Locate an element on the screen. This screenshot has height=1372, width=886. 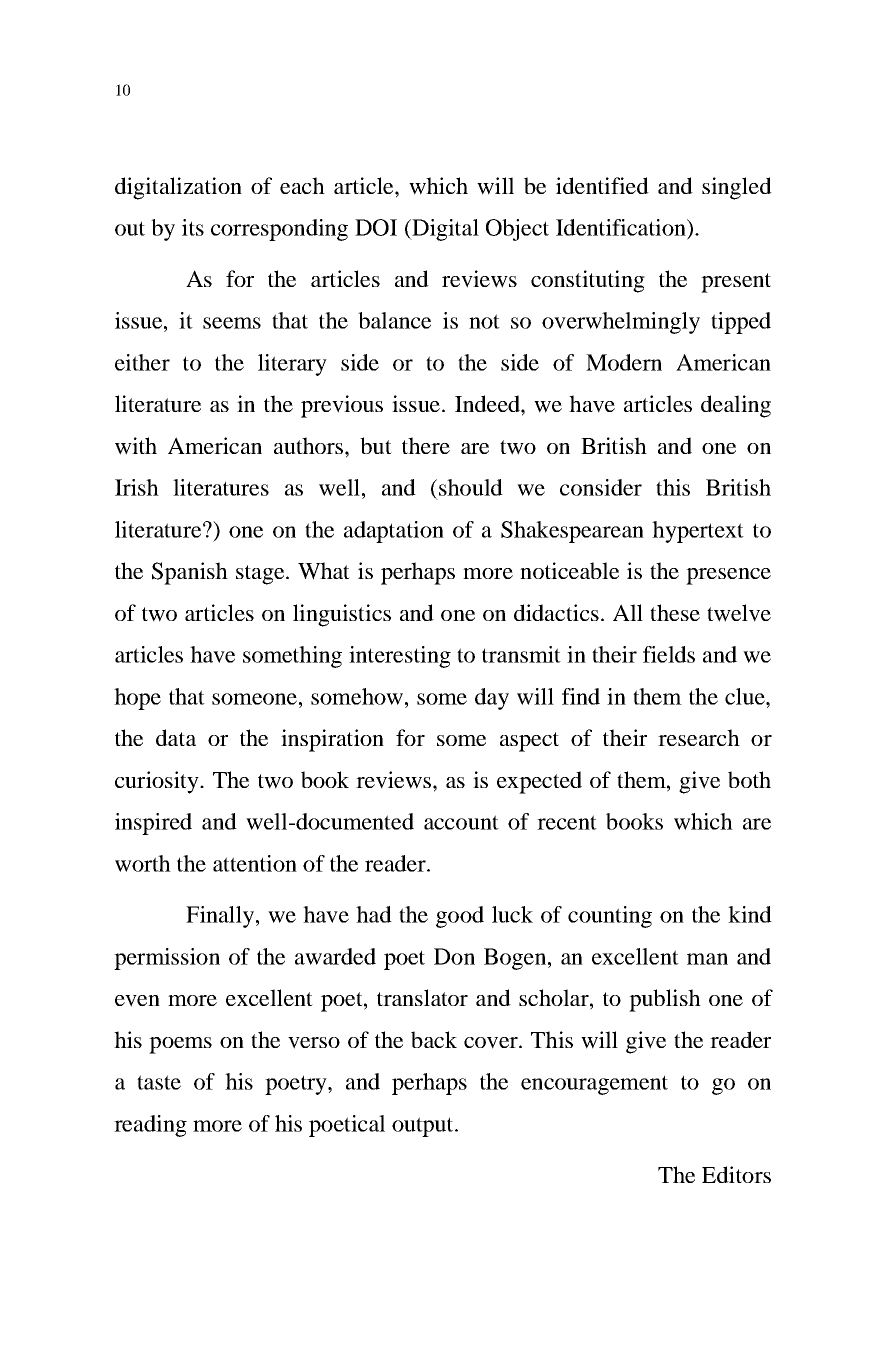
output is located at coordinates (424, 1127).
